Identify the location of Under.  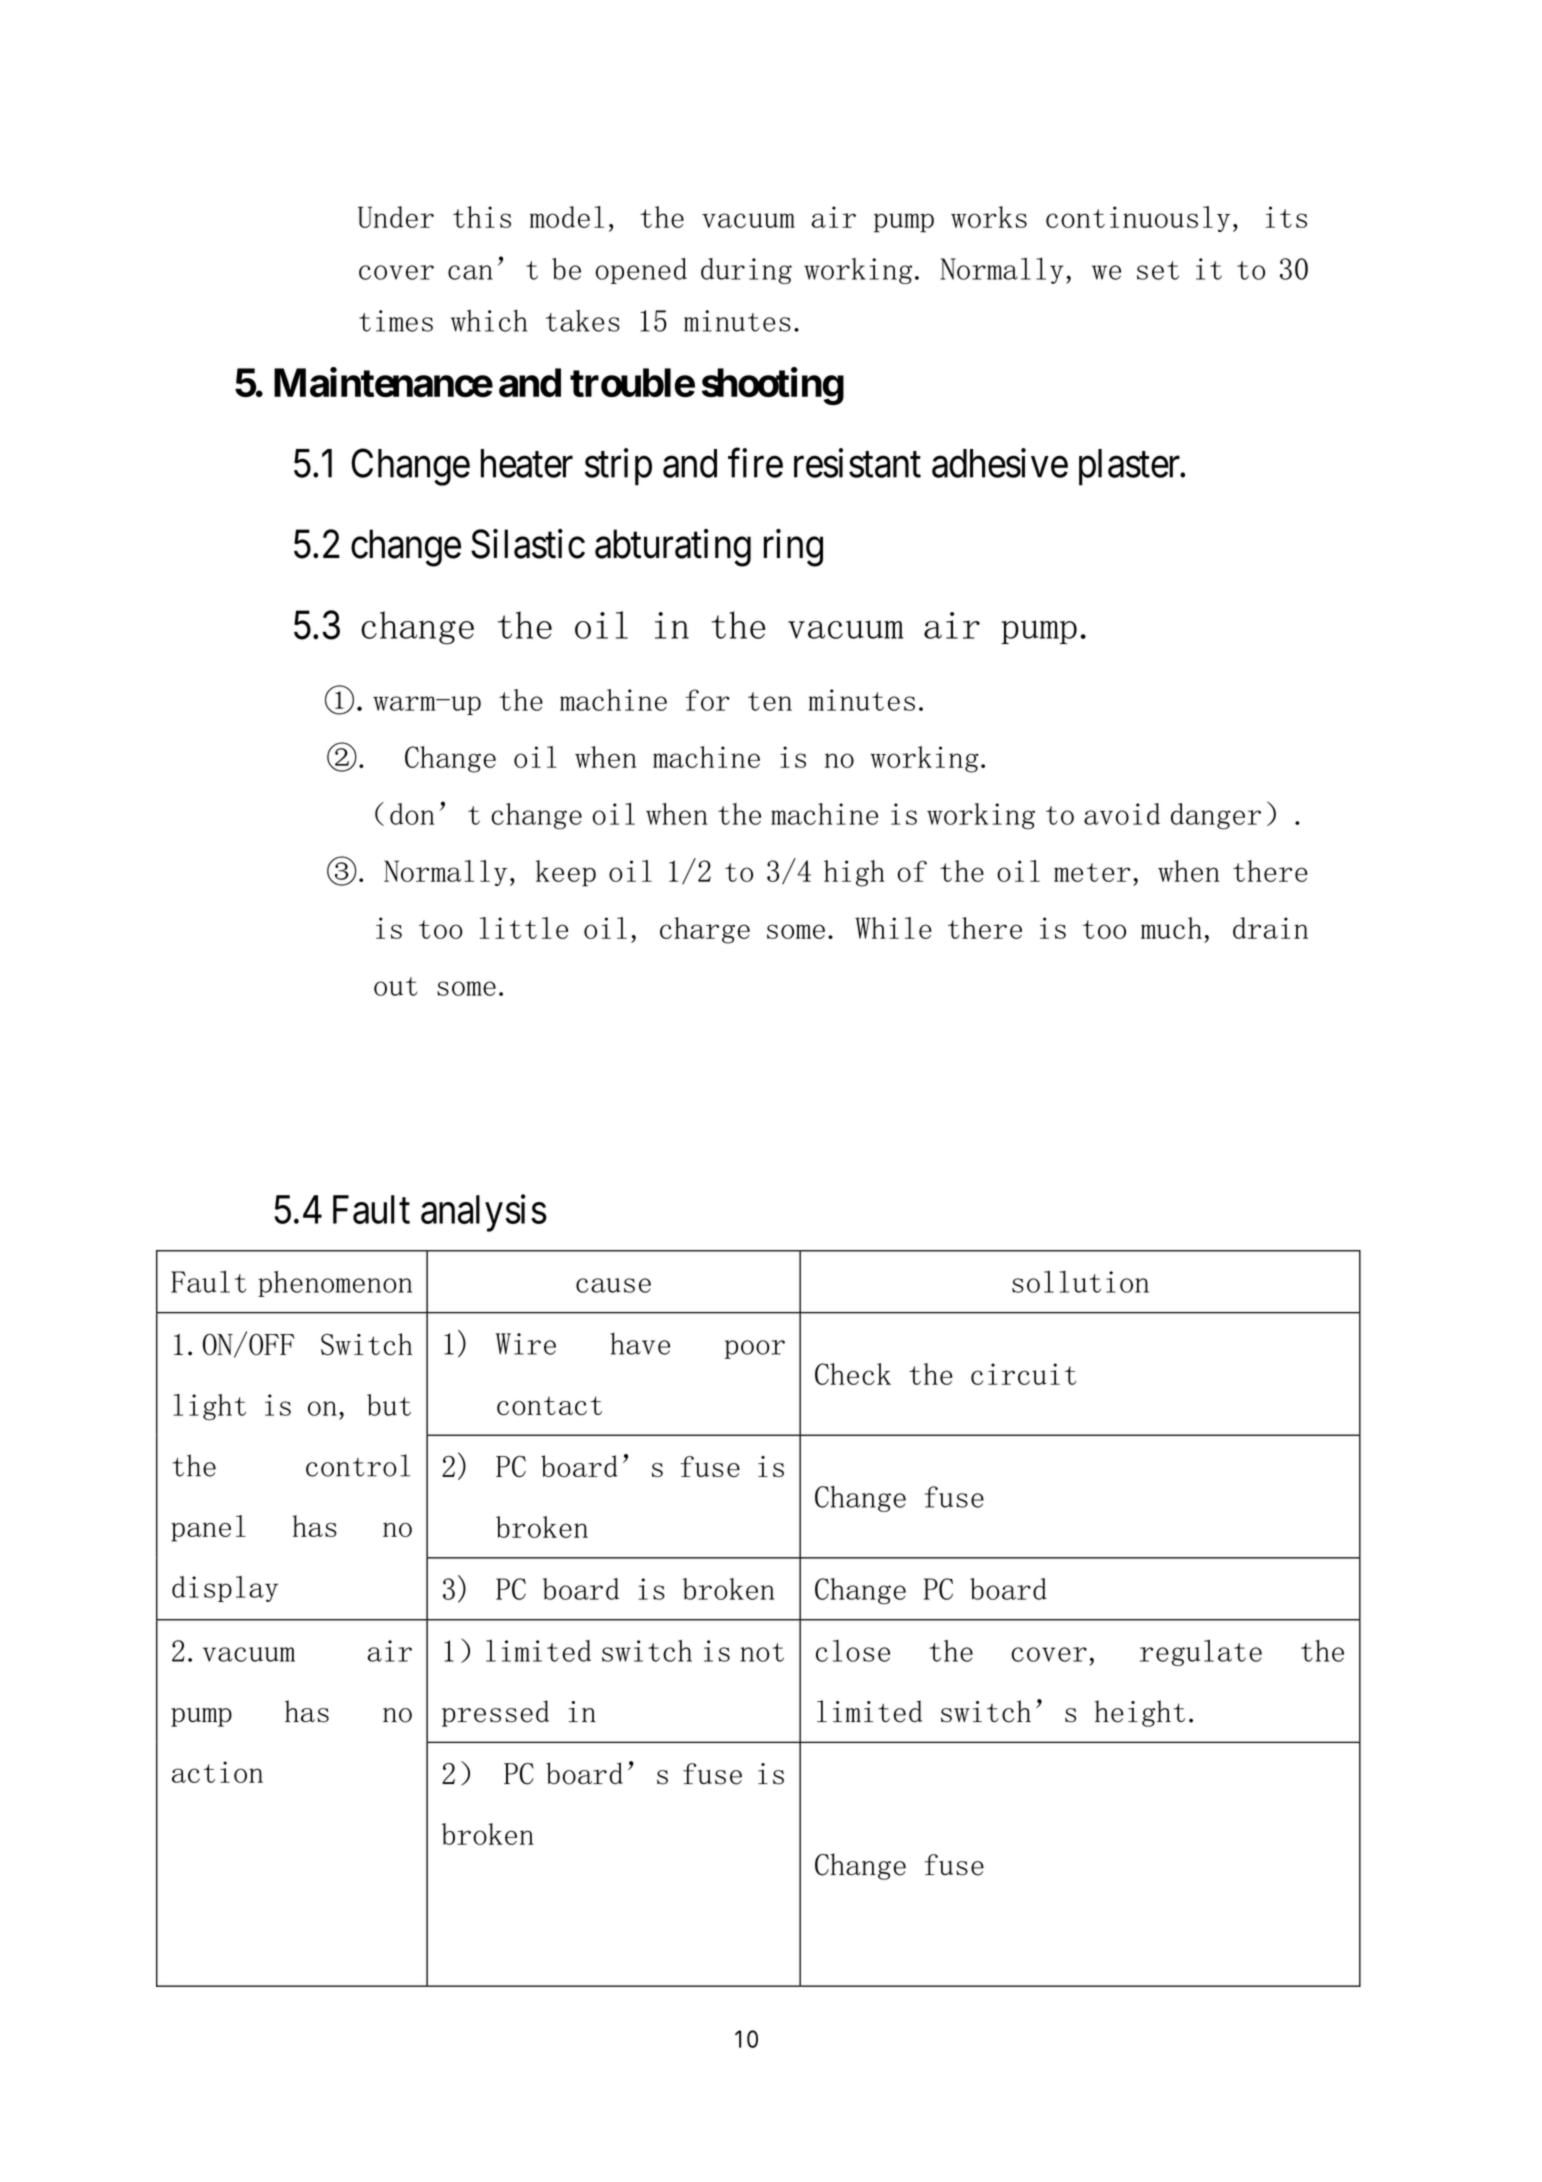
(396, 217).
